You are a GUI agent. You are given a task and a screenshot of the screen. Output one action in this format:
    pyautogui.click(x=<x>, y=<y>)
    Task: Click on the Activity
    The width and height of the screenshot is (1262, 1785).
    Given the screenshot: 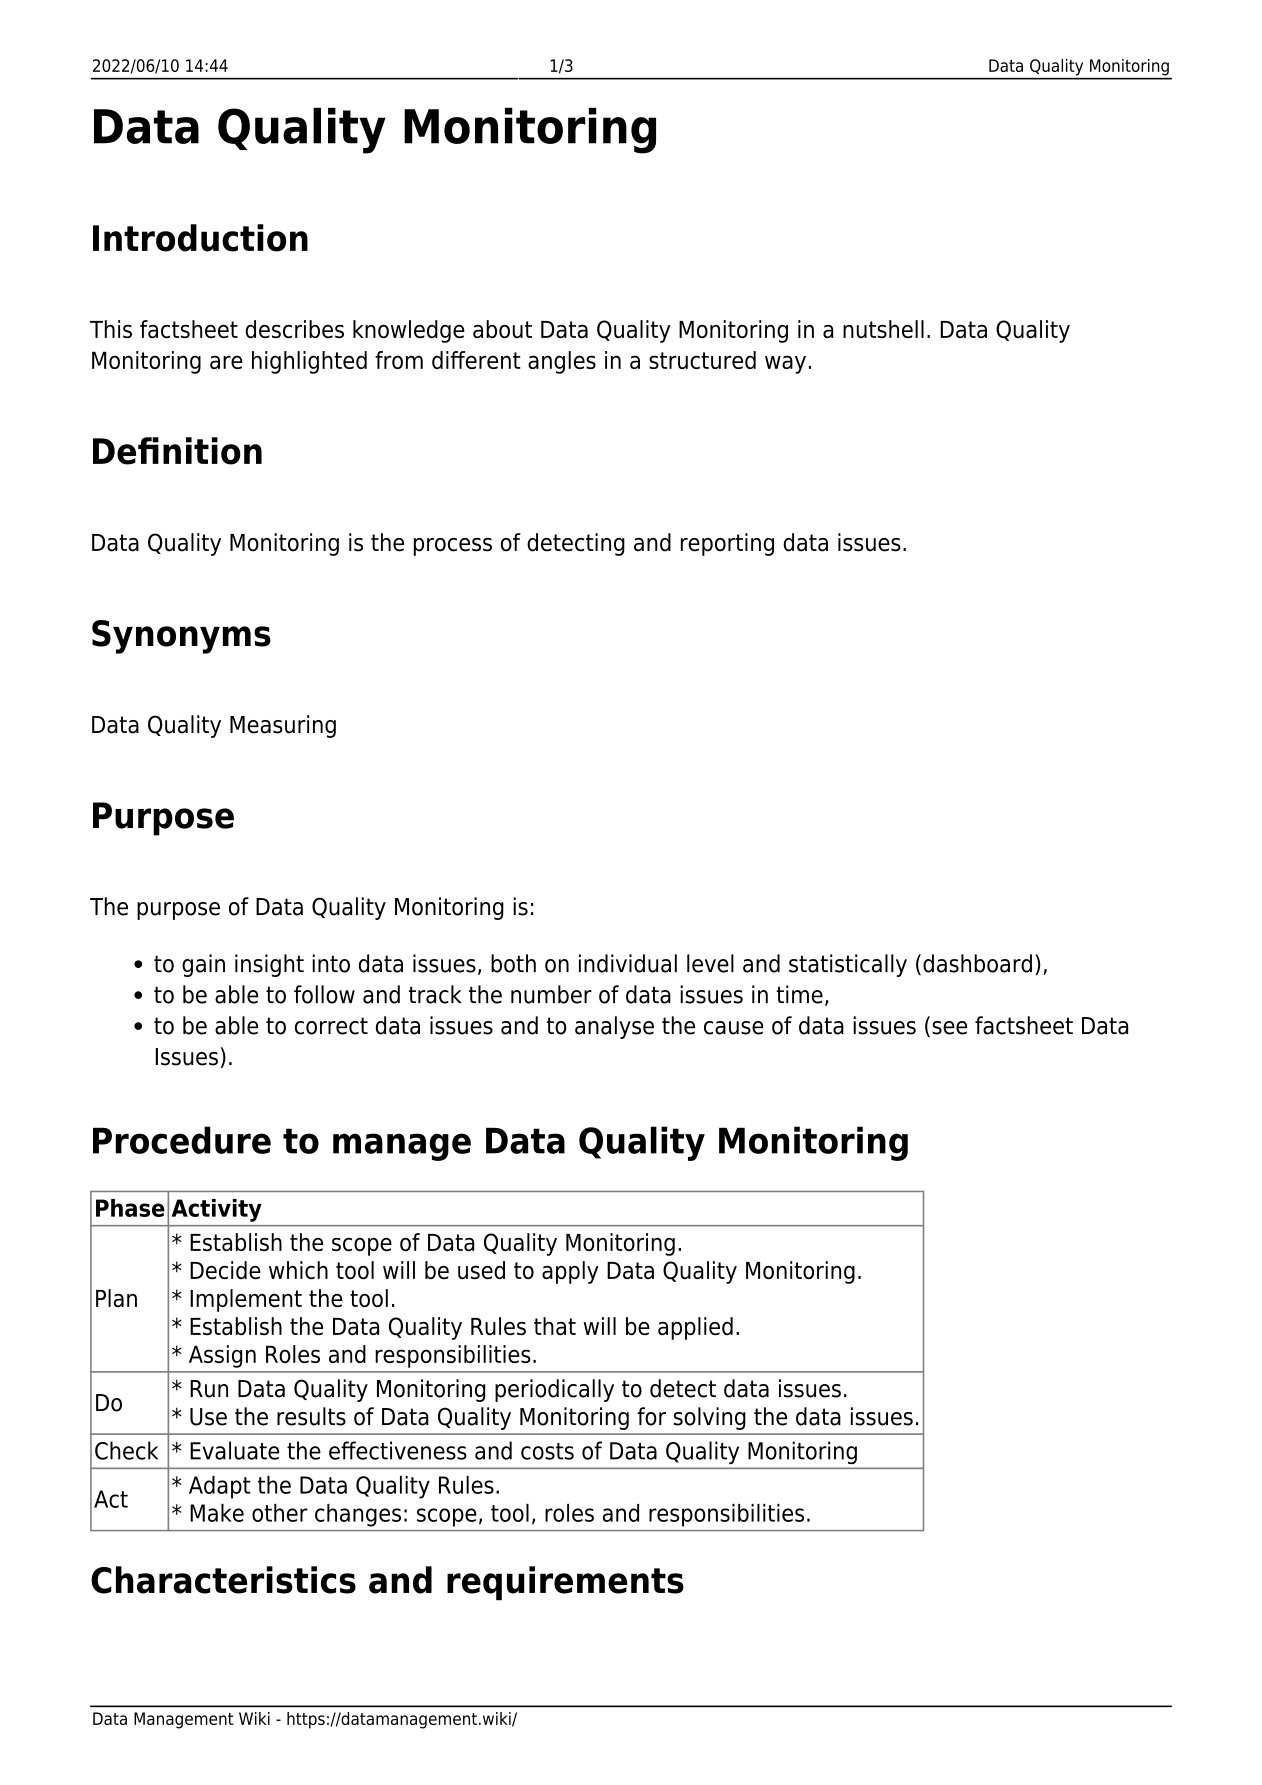 What is the action you would take?
    pyautogui.click(x=217, y=1210)
